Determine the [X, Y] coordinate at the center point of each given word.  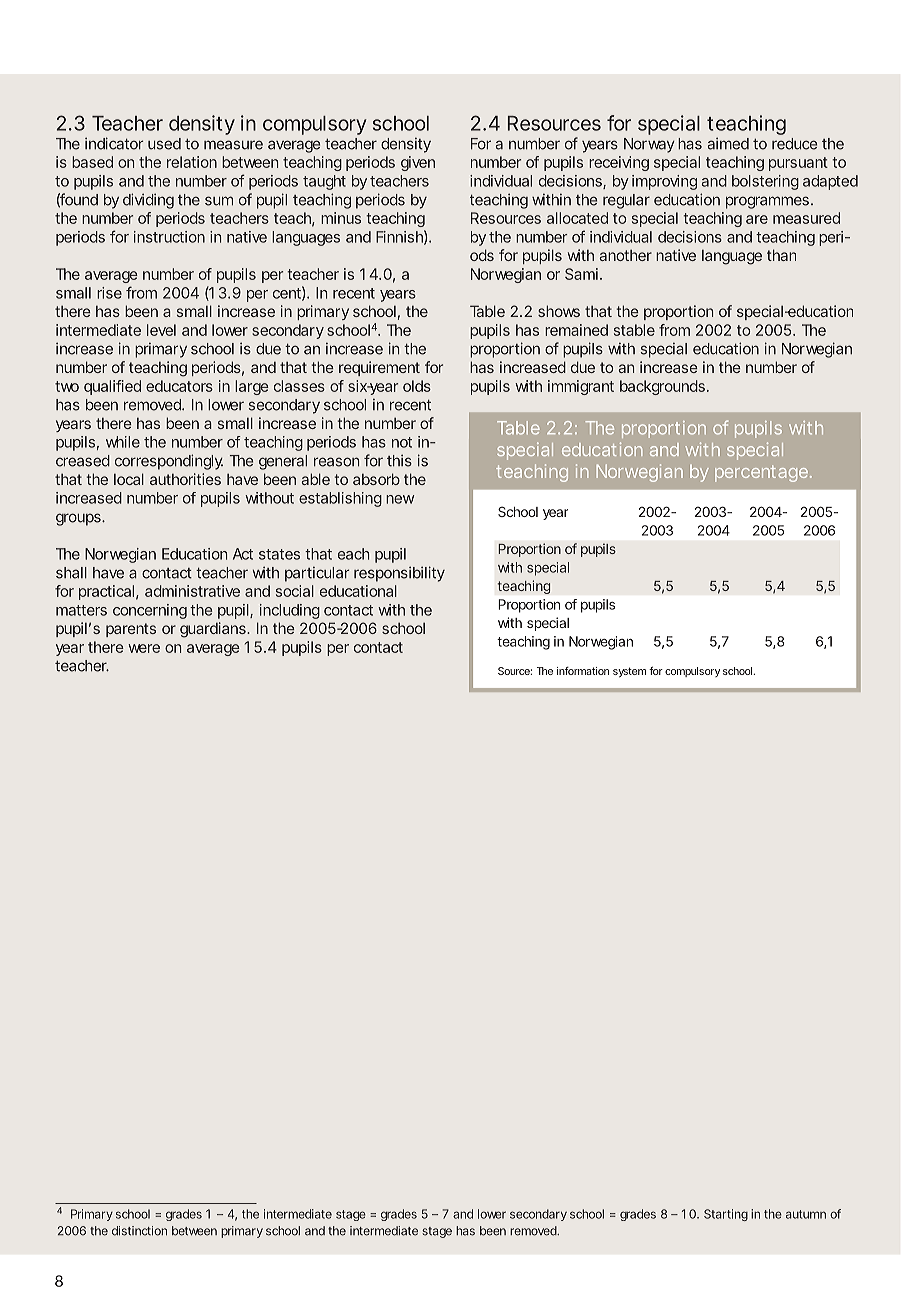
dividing [148, 201]
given [418, 163]
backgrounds [662, 387]
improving [664, 182]
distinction [139, 1231]
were [144, 648]
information [583, 671]
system [629, 672]
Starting [726, 1215]
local [129, 479]
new [400, 499]
